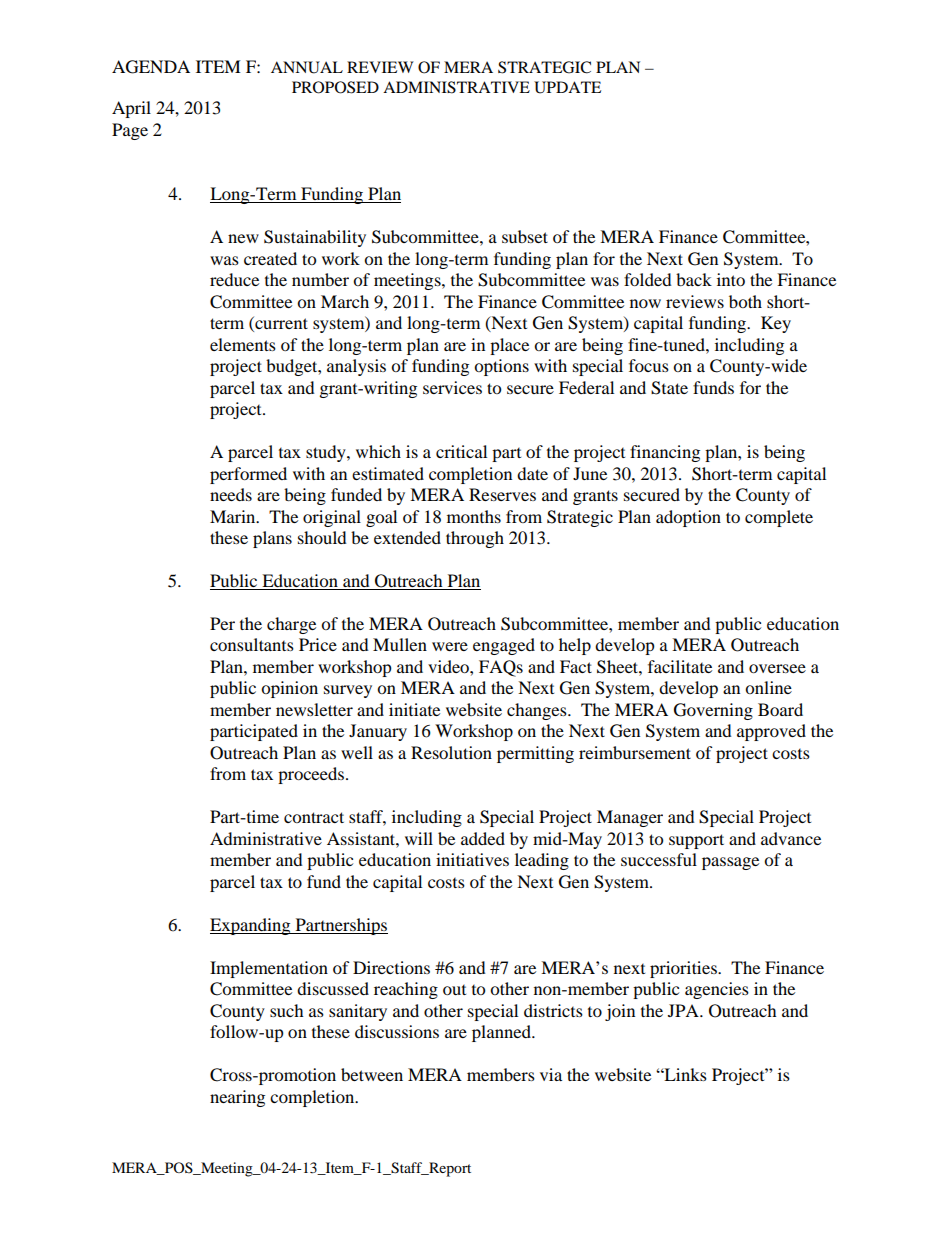 Image resolution: width=952 pixels, height=1233 pixels. I want to click on nearing, so click(237, 1098).
